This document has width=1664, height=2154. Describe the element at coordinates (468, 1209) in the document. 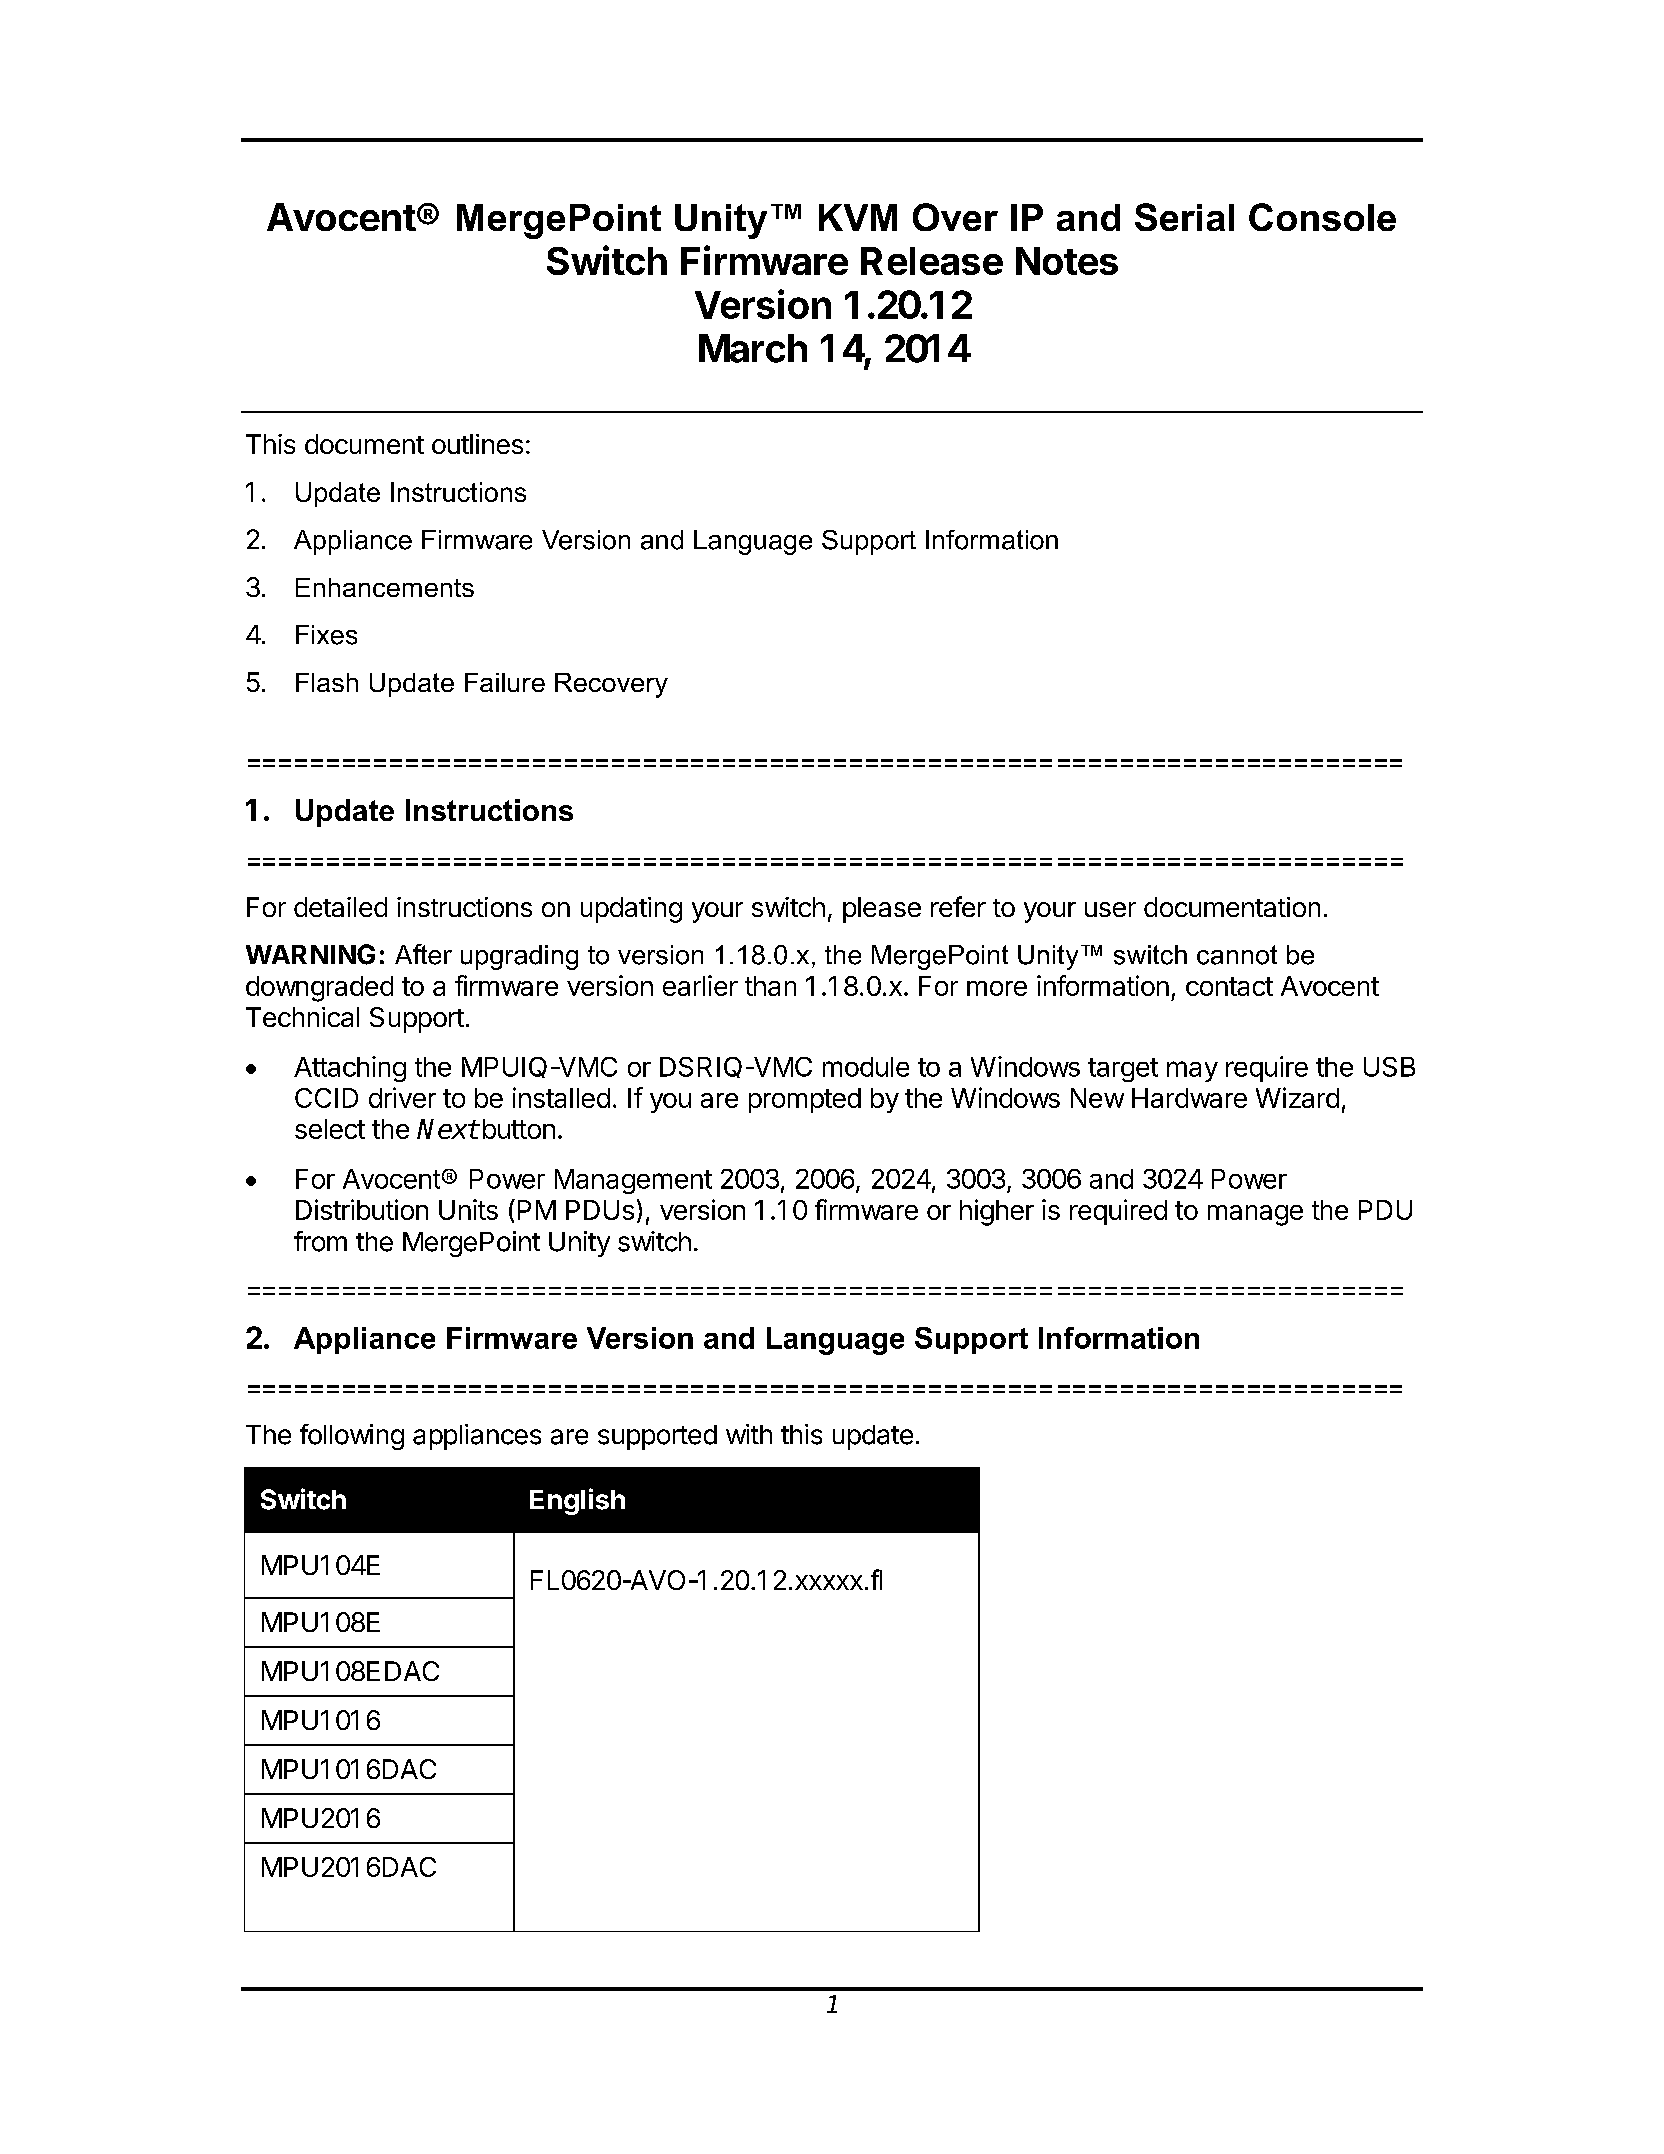

I see `Units` at that location.
